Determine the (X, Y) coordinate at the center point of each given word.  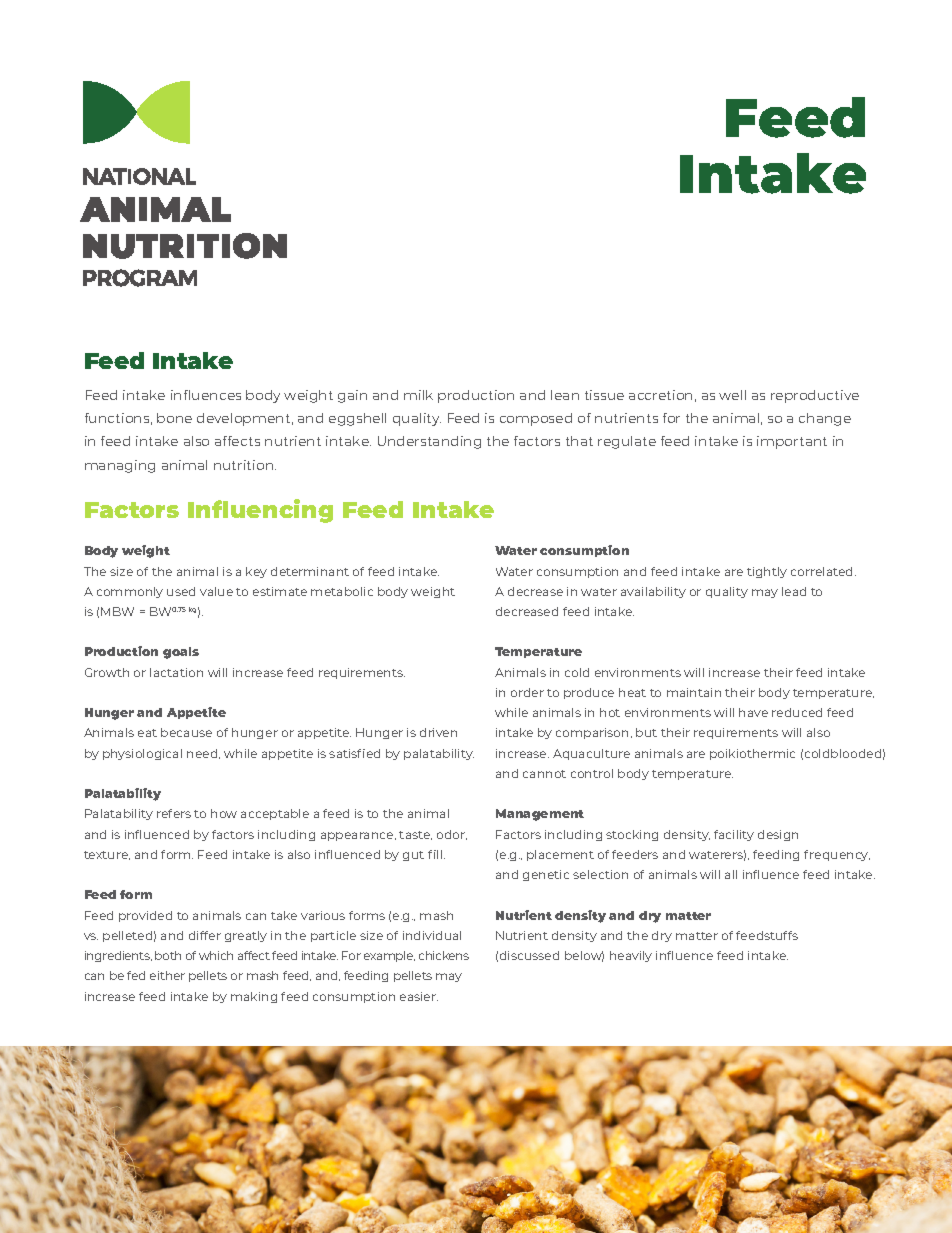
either (167, 975)
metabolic (342, 591)
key (256, 572)
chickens (444, 955)
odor (452, 835)
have (753, 712)
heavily (631, 956)
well (732, 395)
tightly (767, 572)
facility (734, 835)
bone (174, 418)
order (527, 692)
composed (536, 419)
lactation (176, 672)
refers (174, 813)
